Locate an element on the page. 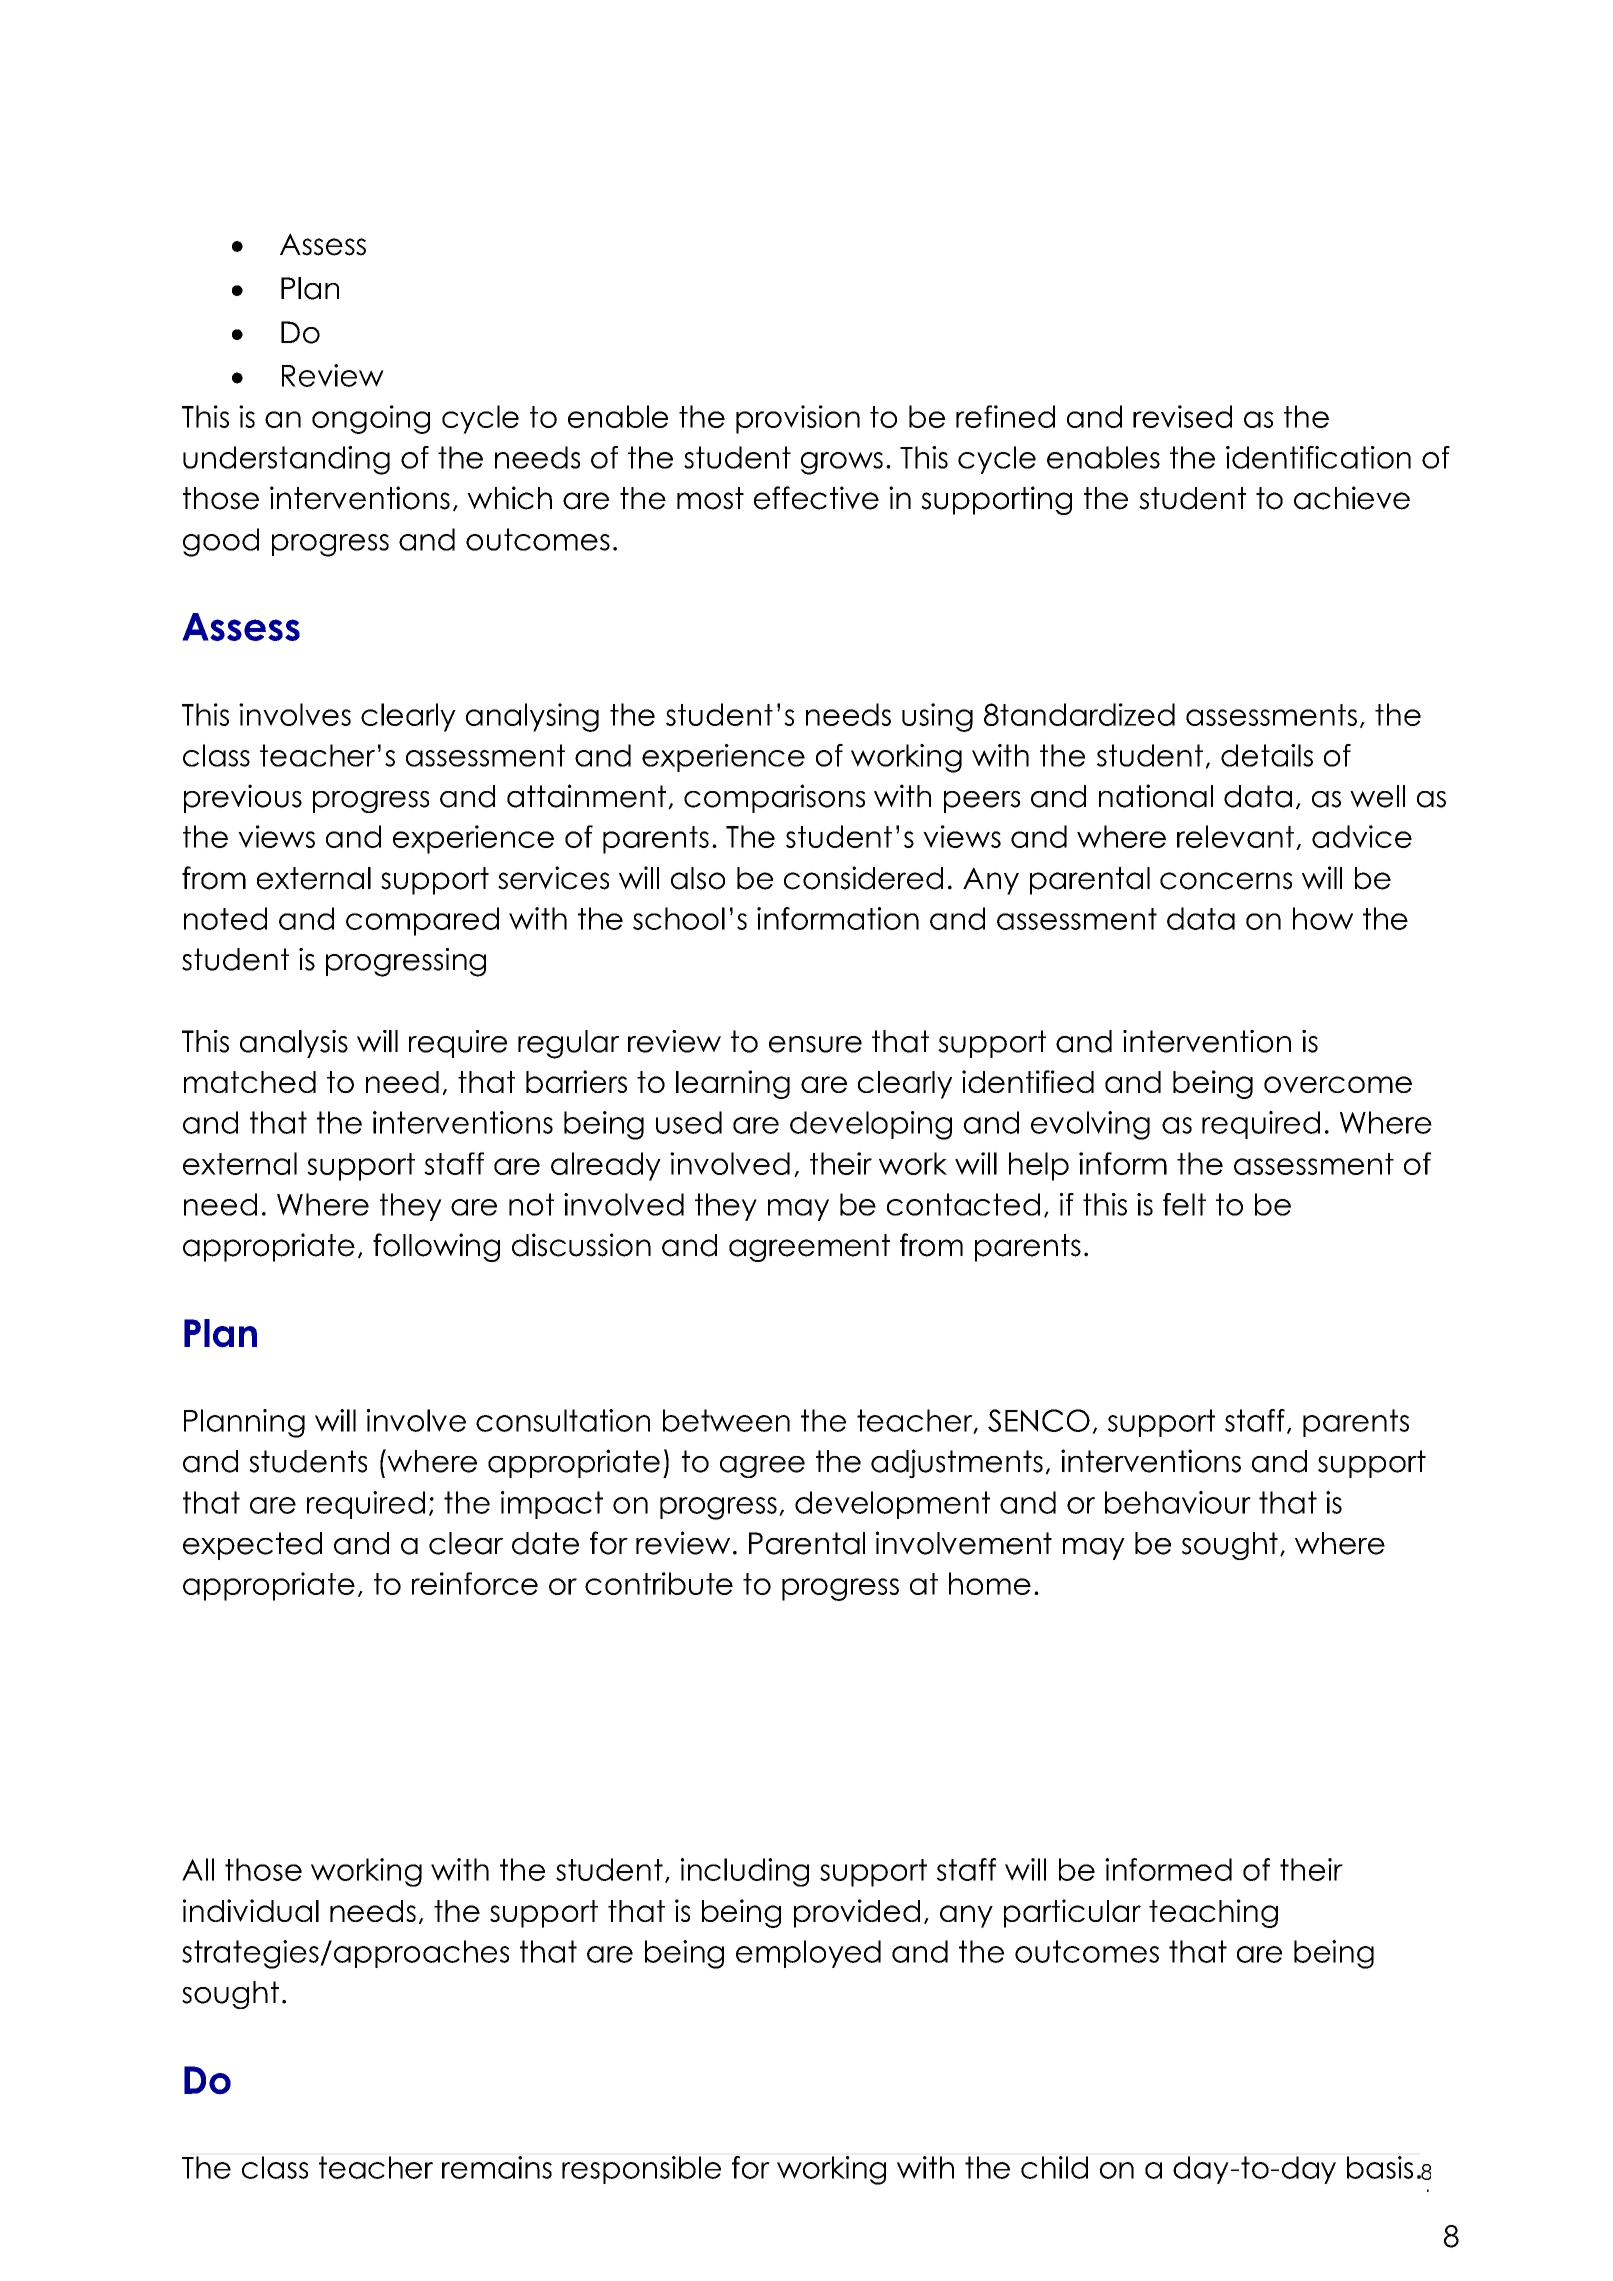 The image size is (1613, 2281). responsible is located at coordinates (641, 2170).
